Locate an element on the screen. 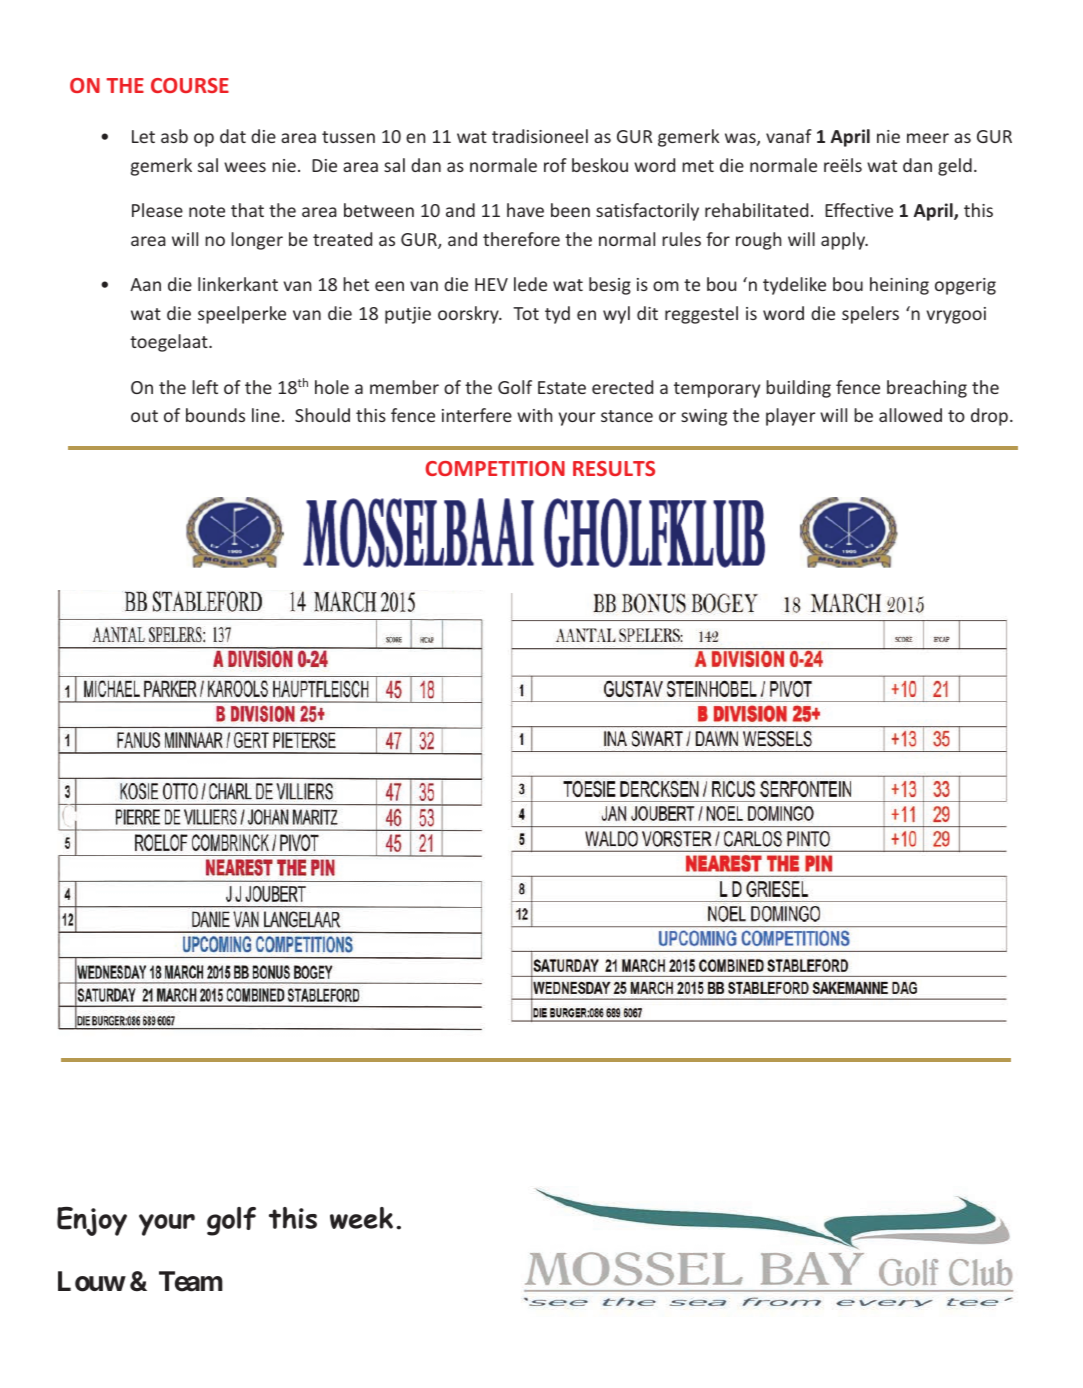 Image resolution: width=1083 pixels, height=1388 pixels. rof is located at coordinates (555, 165).
